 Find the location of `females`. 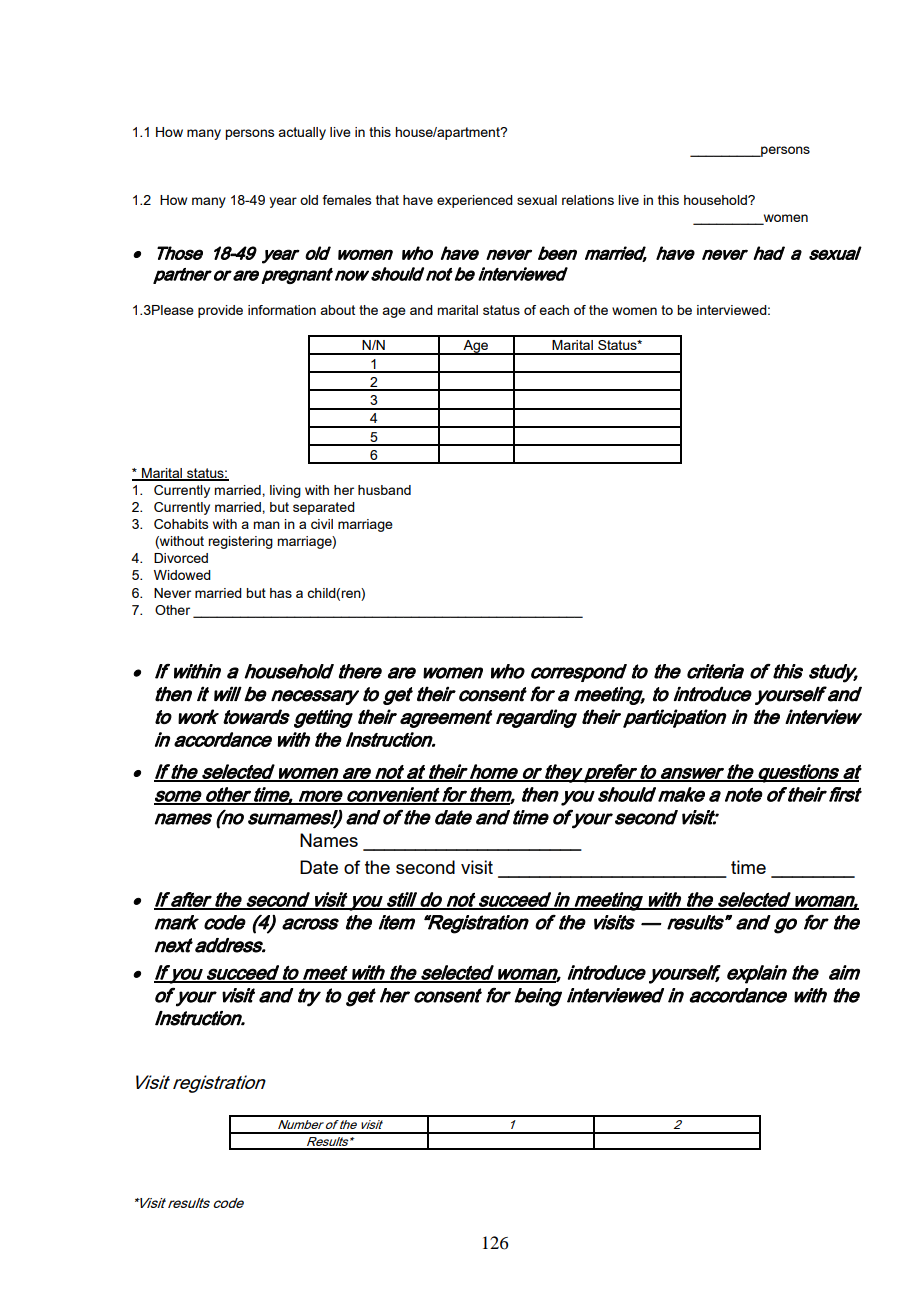

females is located at coordinates (346, 200).
